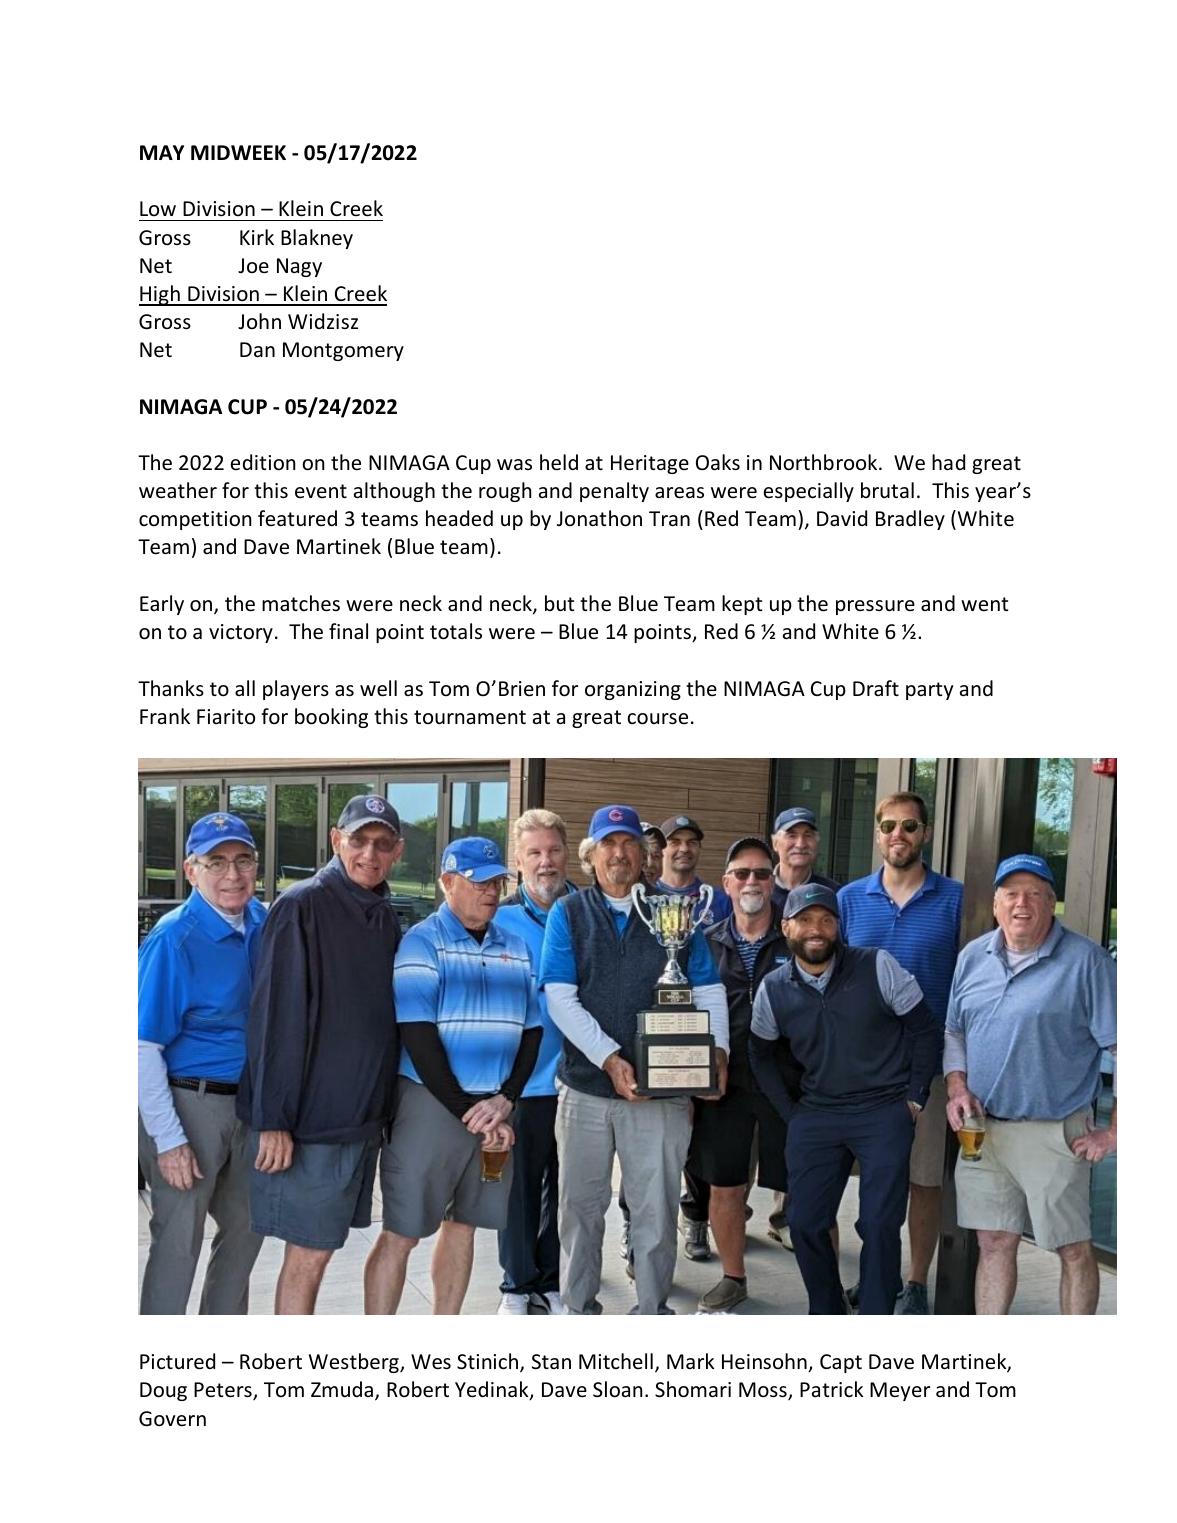 This screenshot has width=1177, height=1523. What do you see at coordinates (224, 1391) in the screenshot?
I see `Peters` at bounding box center [224, 1391].
